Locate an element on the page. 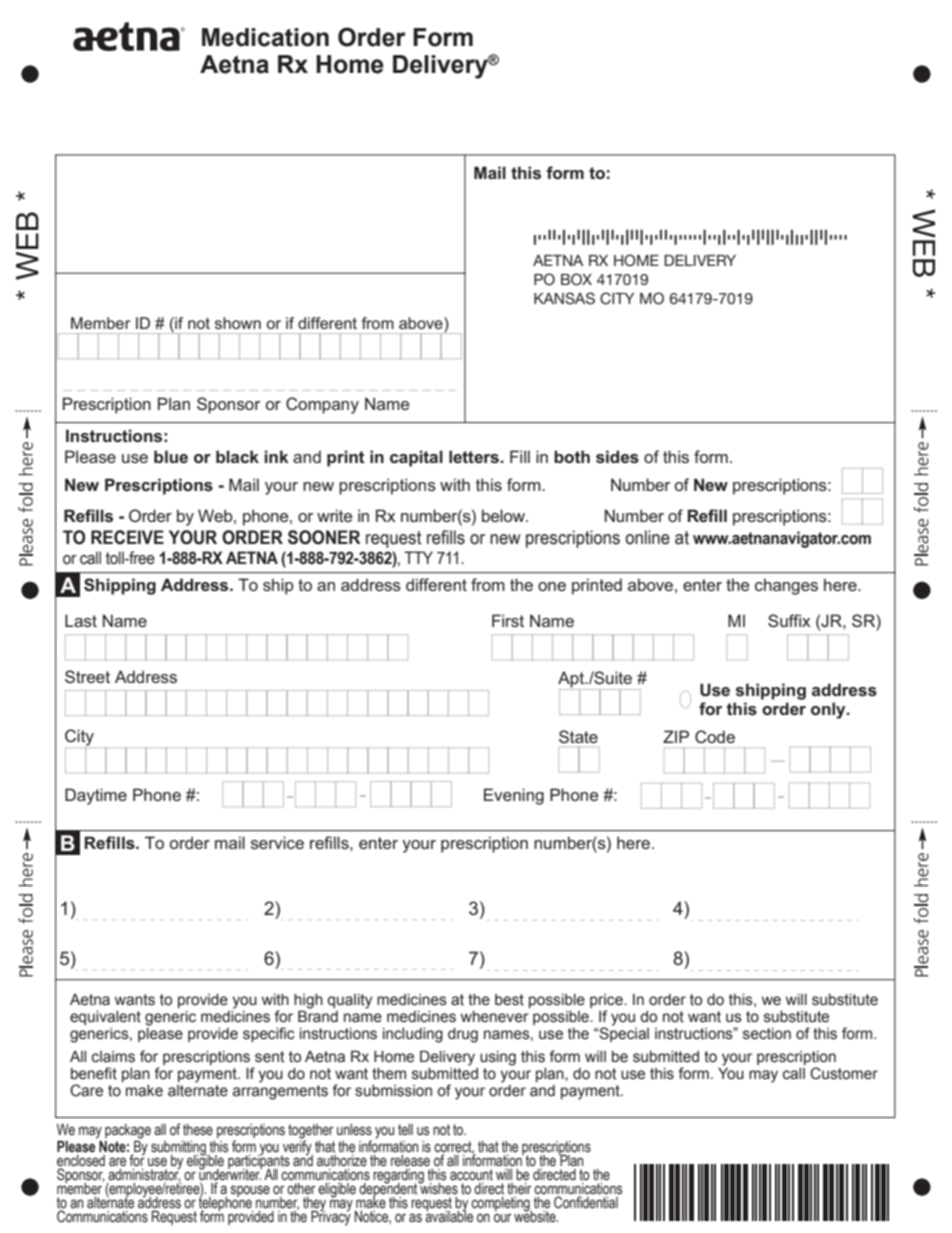 This image has width=952, height=1233. Company is located at coordinates (322, 405).
